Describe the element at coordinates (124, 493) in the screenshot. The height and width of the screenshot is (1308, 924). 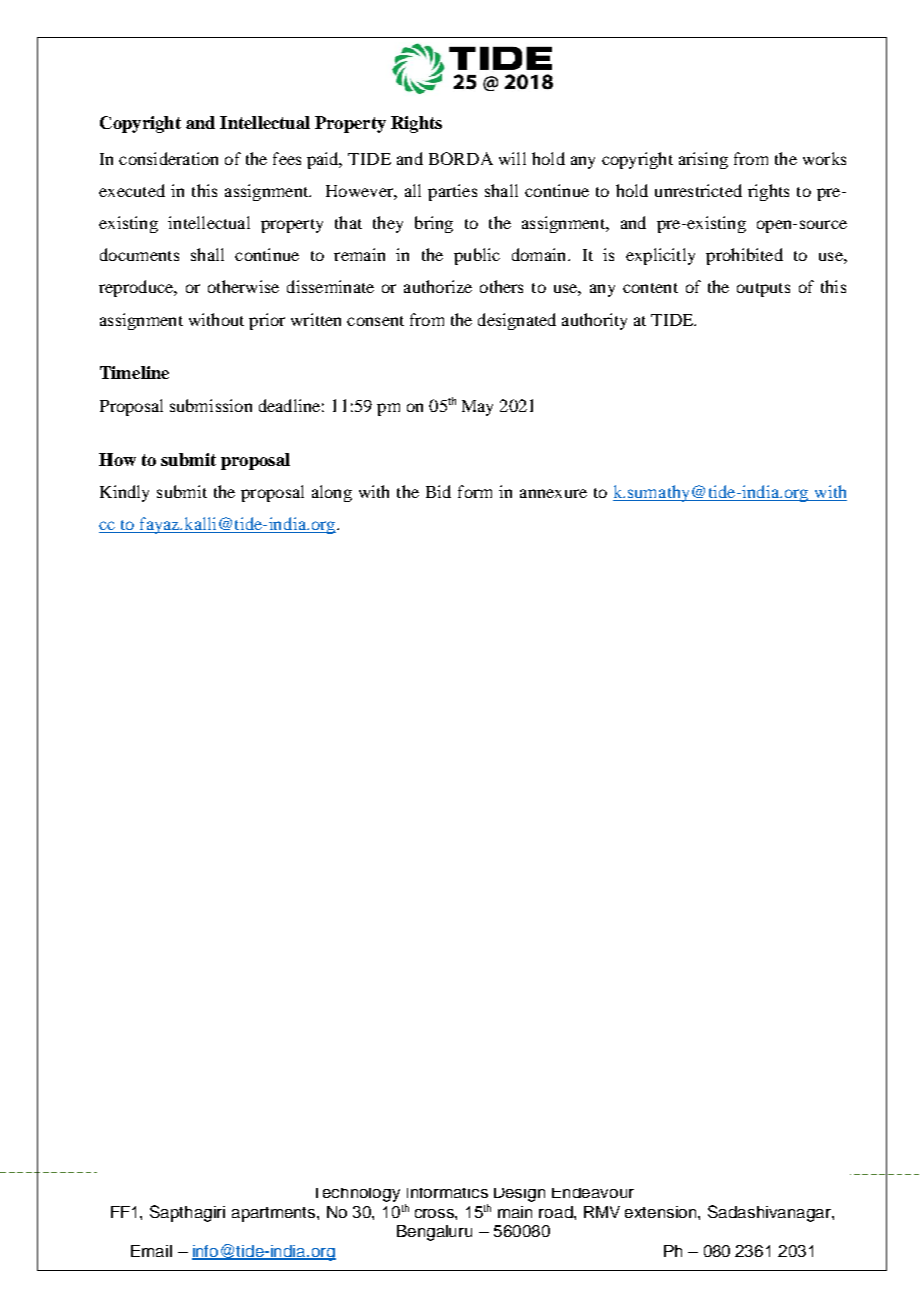
I see `Kindly` at that location.
